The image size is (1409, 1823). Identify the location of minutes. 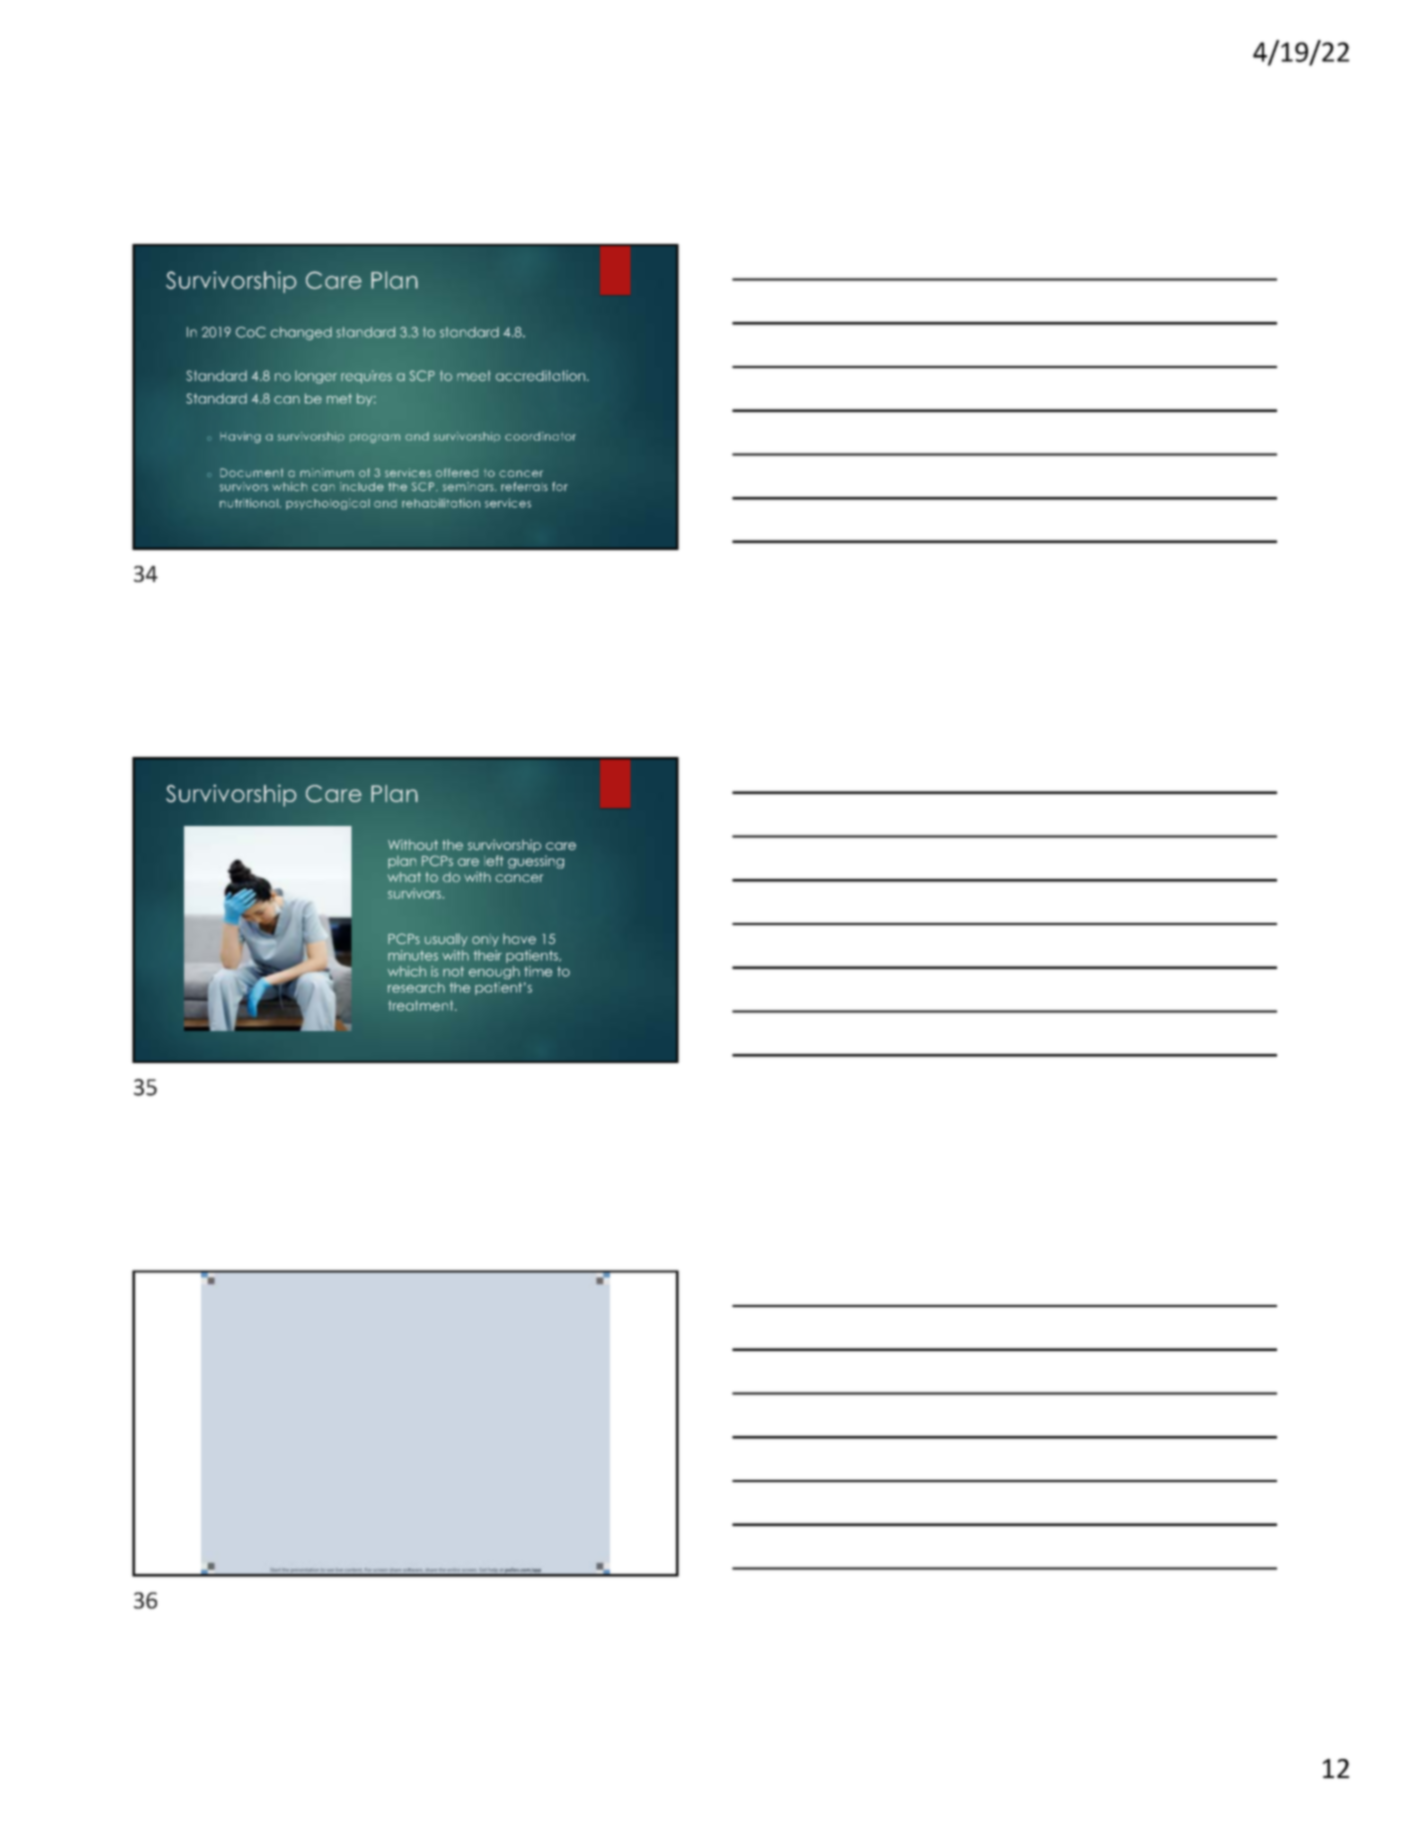
(413, 955).
